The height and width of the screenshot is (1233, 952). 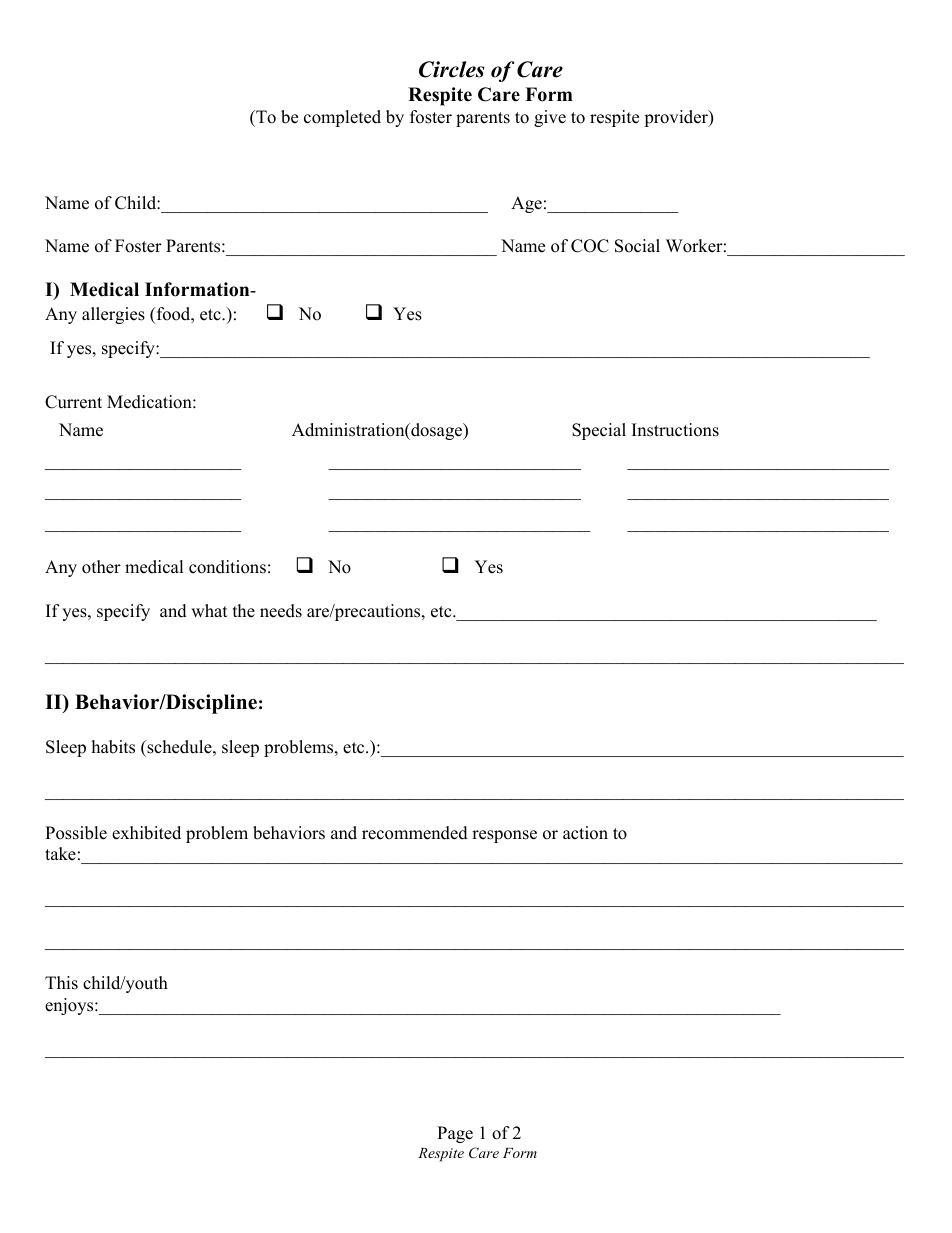 What do you see at coordinates (599, 431) in the screenshot?
I see `Special` at bounding box center [599, 431].
